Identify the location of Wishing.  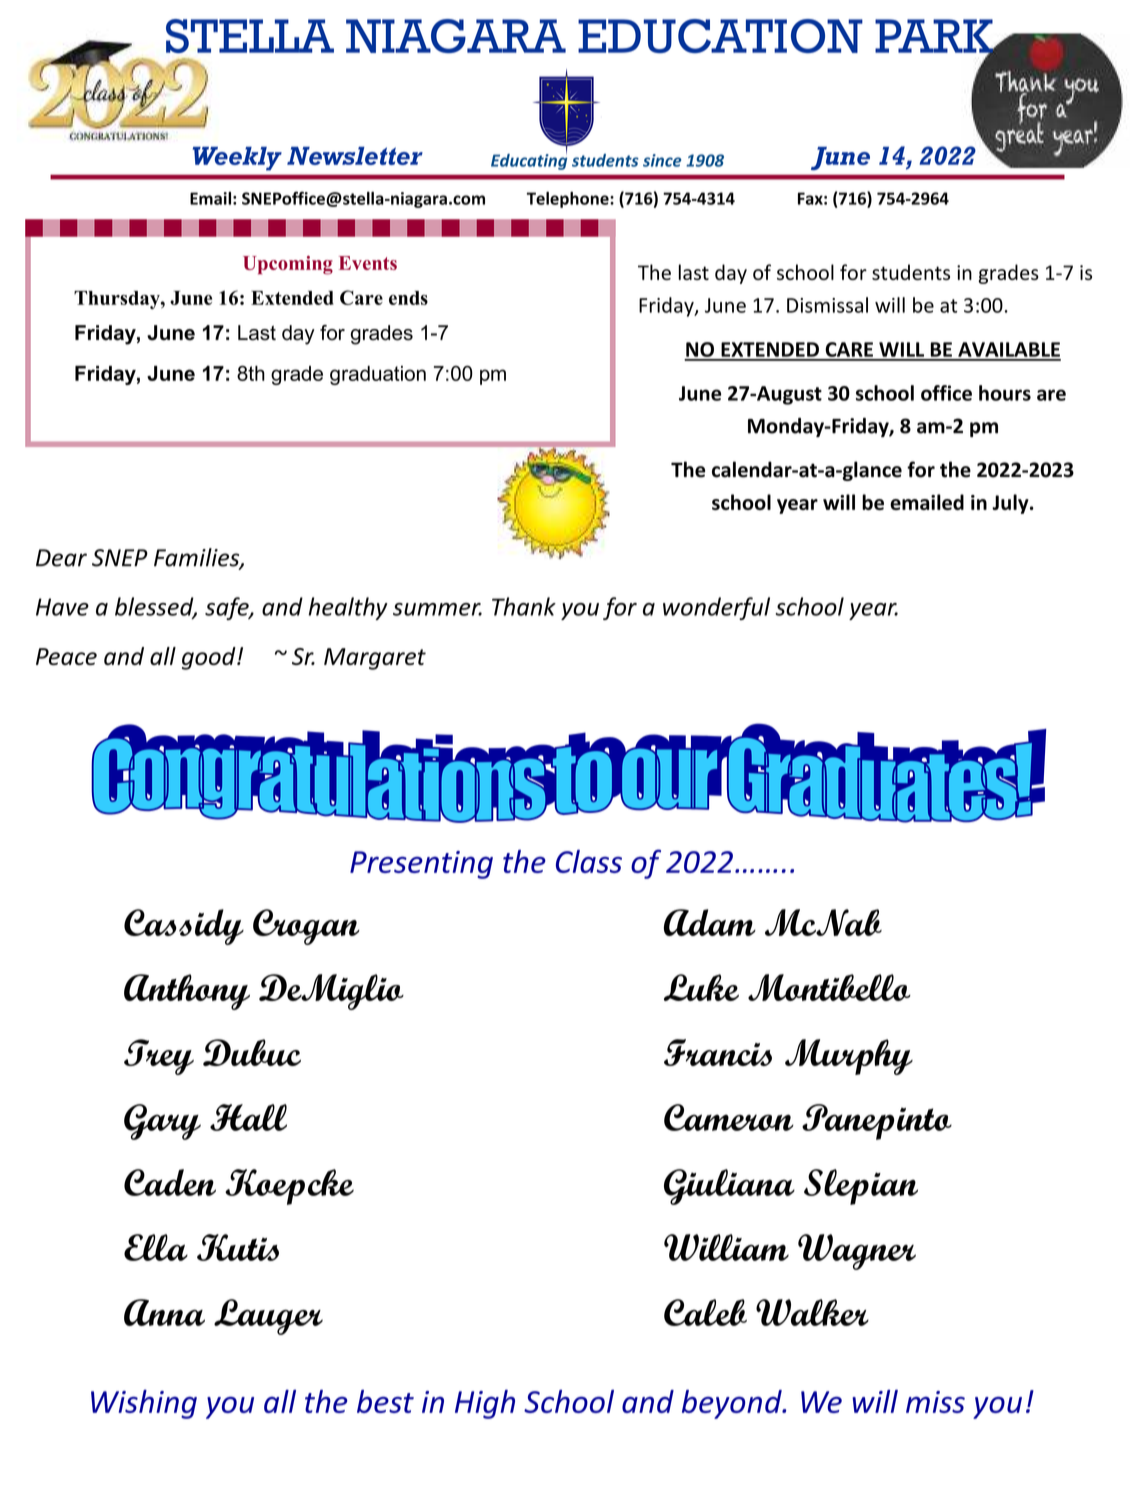
(144, 1404).
